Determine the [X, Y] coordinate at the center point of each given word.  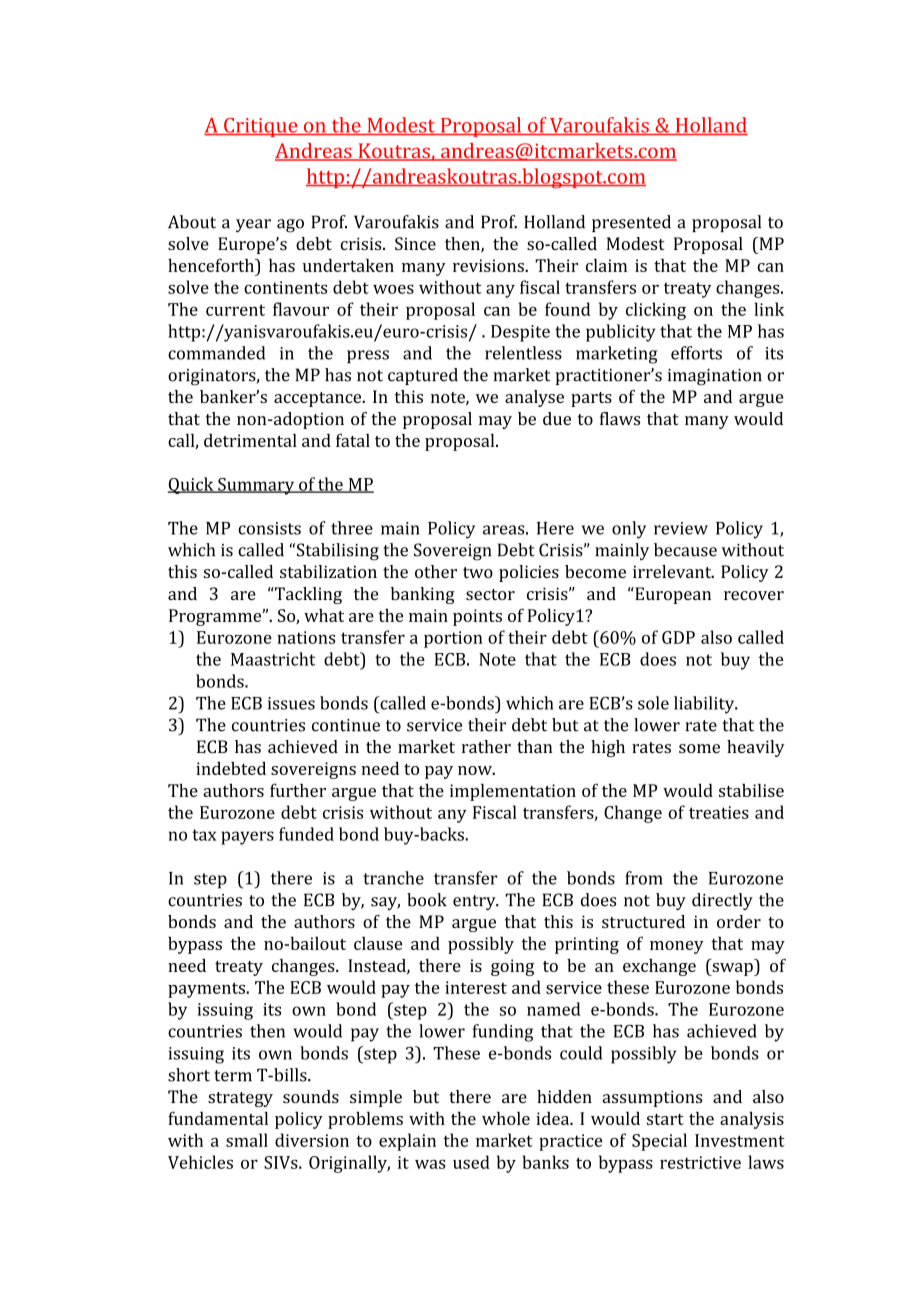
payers [247, 838]
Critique [261, 127]
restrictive [700, 1162]
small [247, 1140]
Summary [256, 486]
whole [506, 1118]
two [478, 572]
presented [631, 223]
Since [415, 243]
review [681, 528]
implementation [513, 792]
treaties [719, 812]
